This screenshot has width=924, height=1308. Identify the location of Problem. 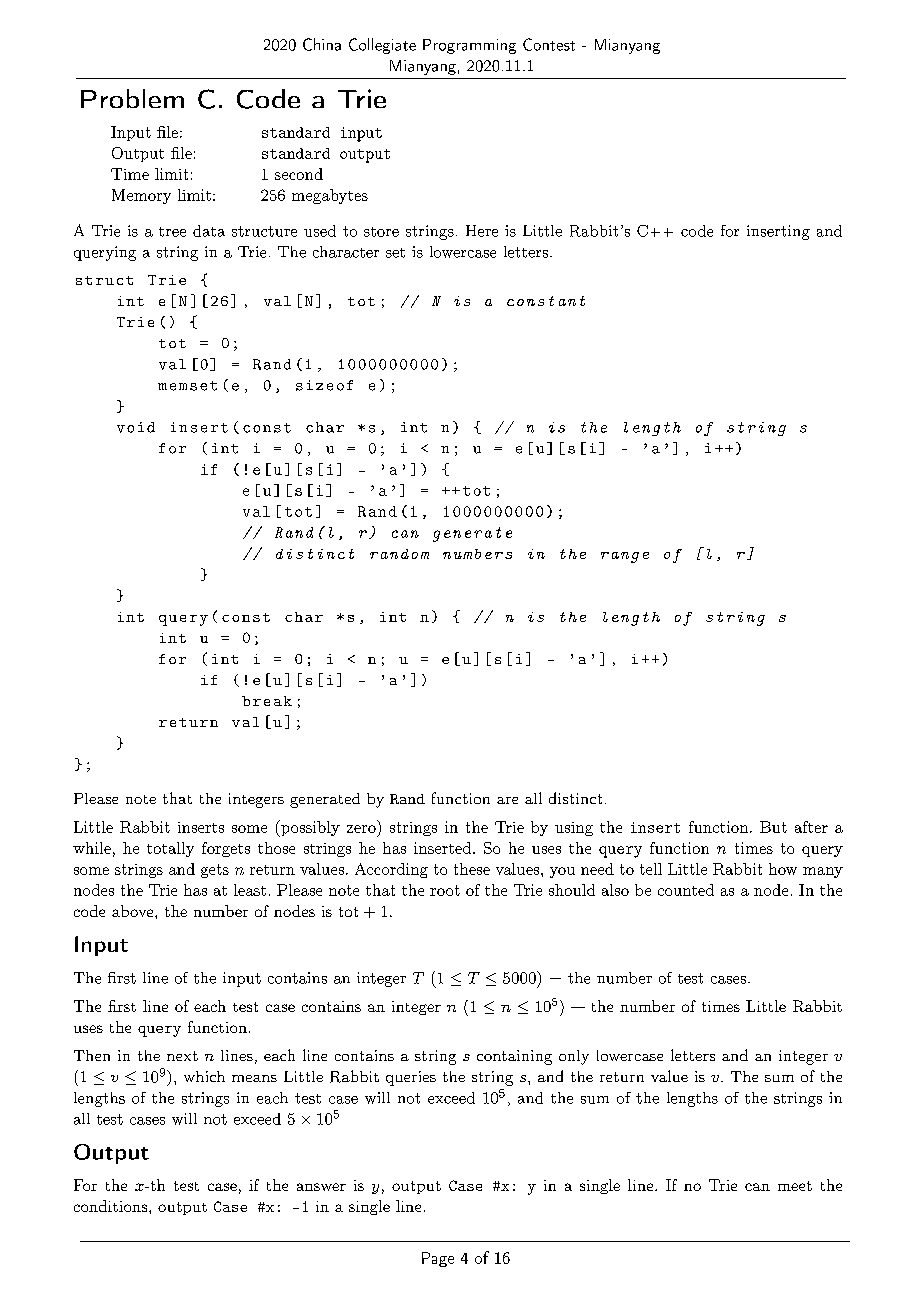
(132, 98).
